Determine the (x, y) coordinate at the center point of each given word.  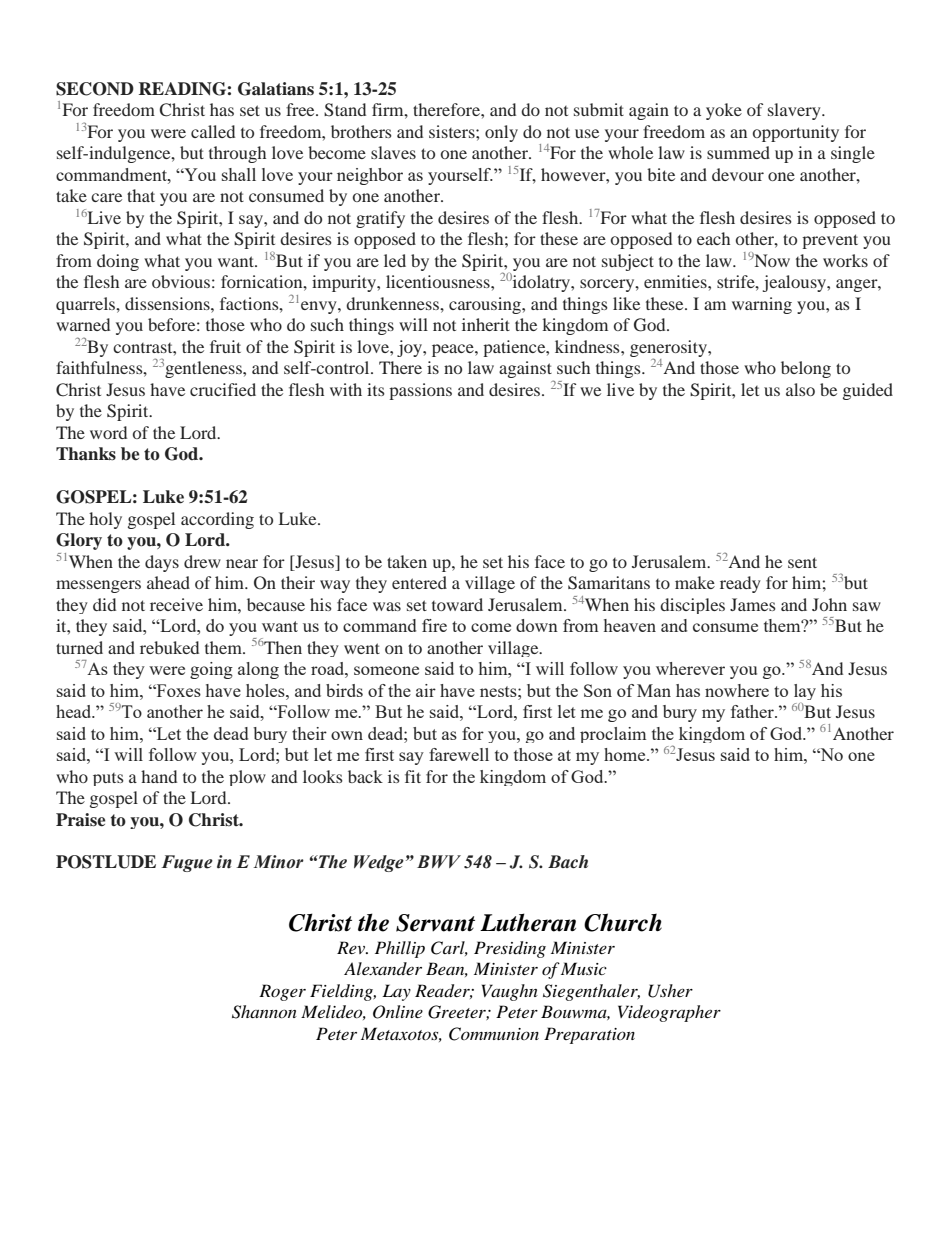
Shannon (264, 1012)
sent (802, 562)
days (162, 563)
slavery (795, 111)
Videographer (669, 1013)
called (213, 131)
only (501, 133)
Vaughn (510, 992)
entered (419, 582)
